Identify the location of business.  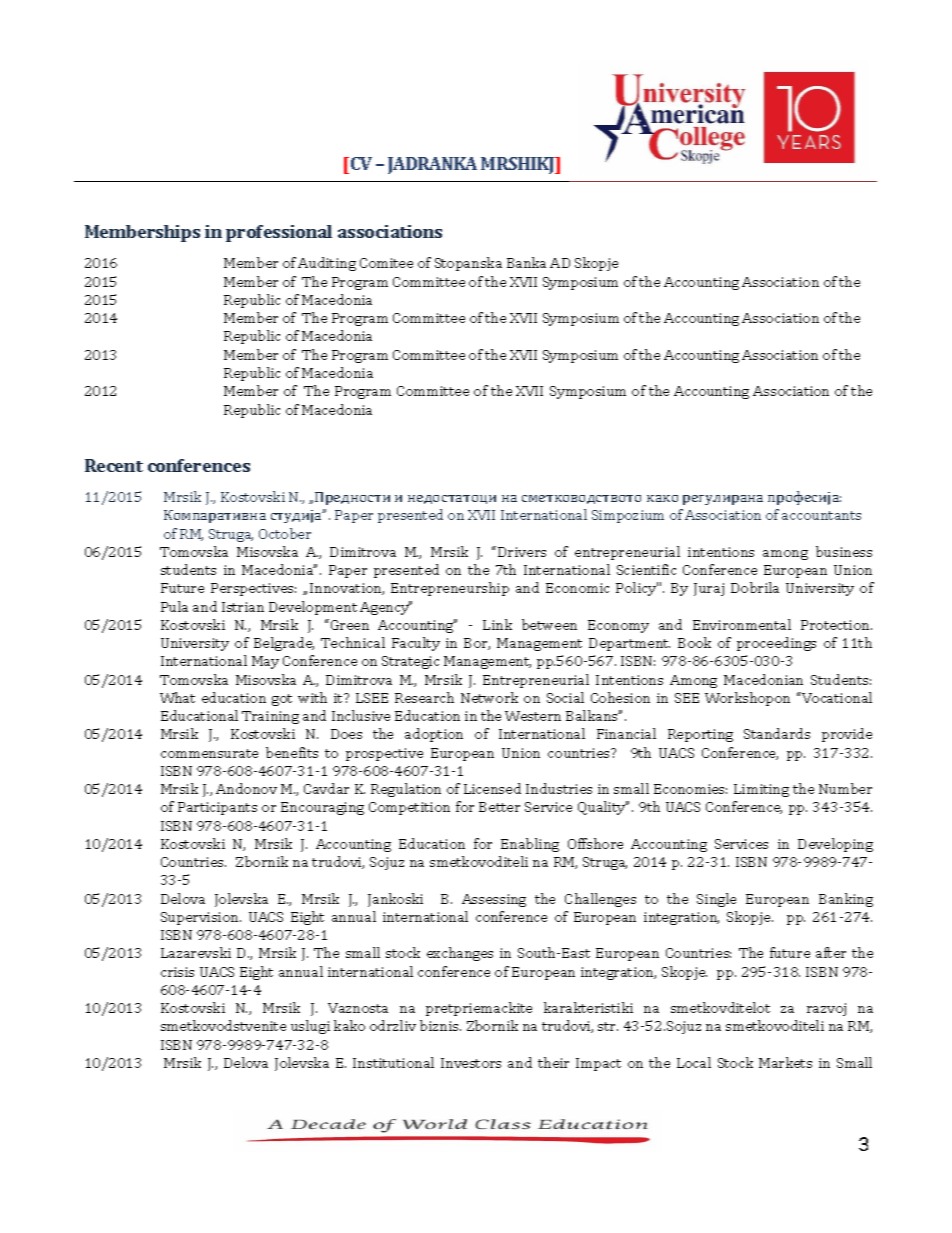
(844, 551).
